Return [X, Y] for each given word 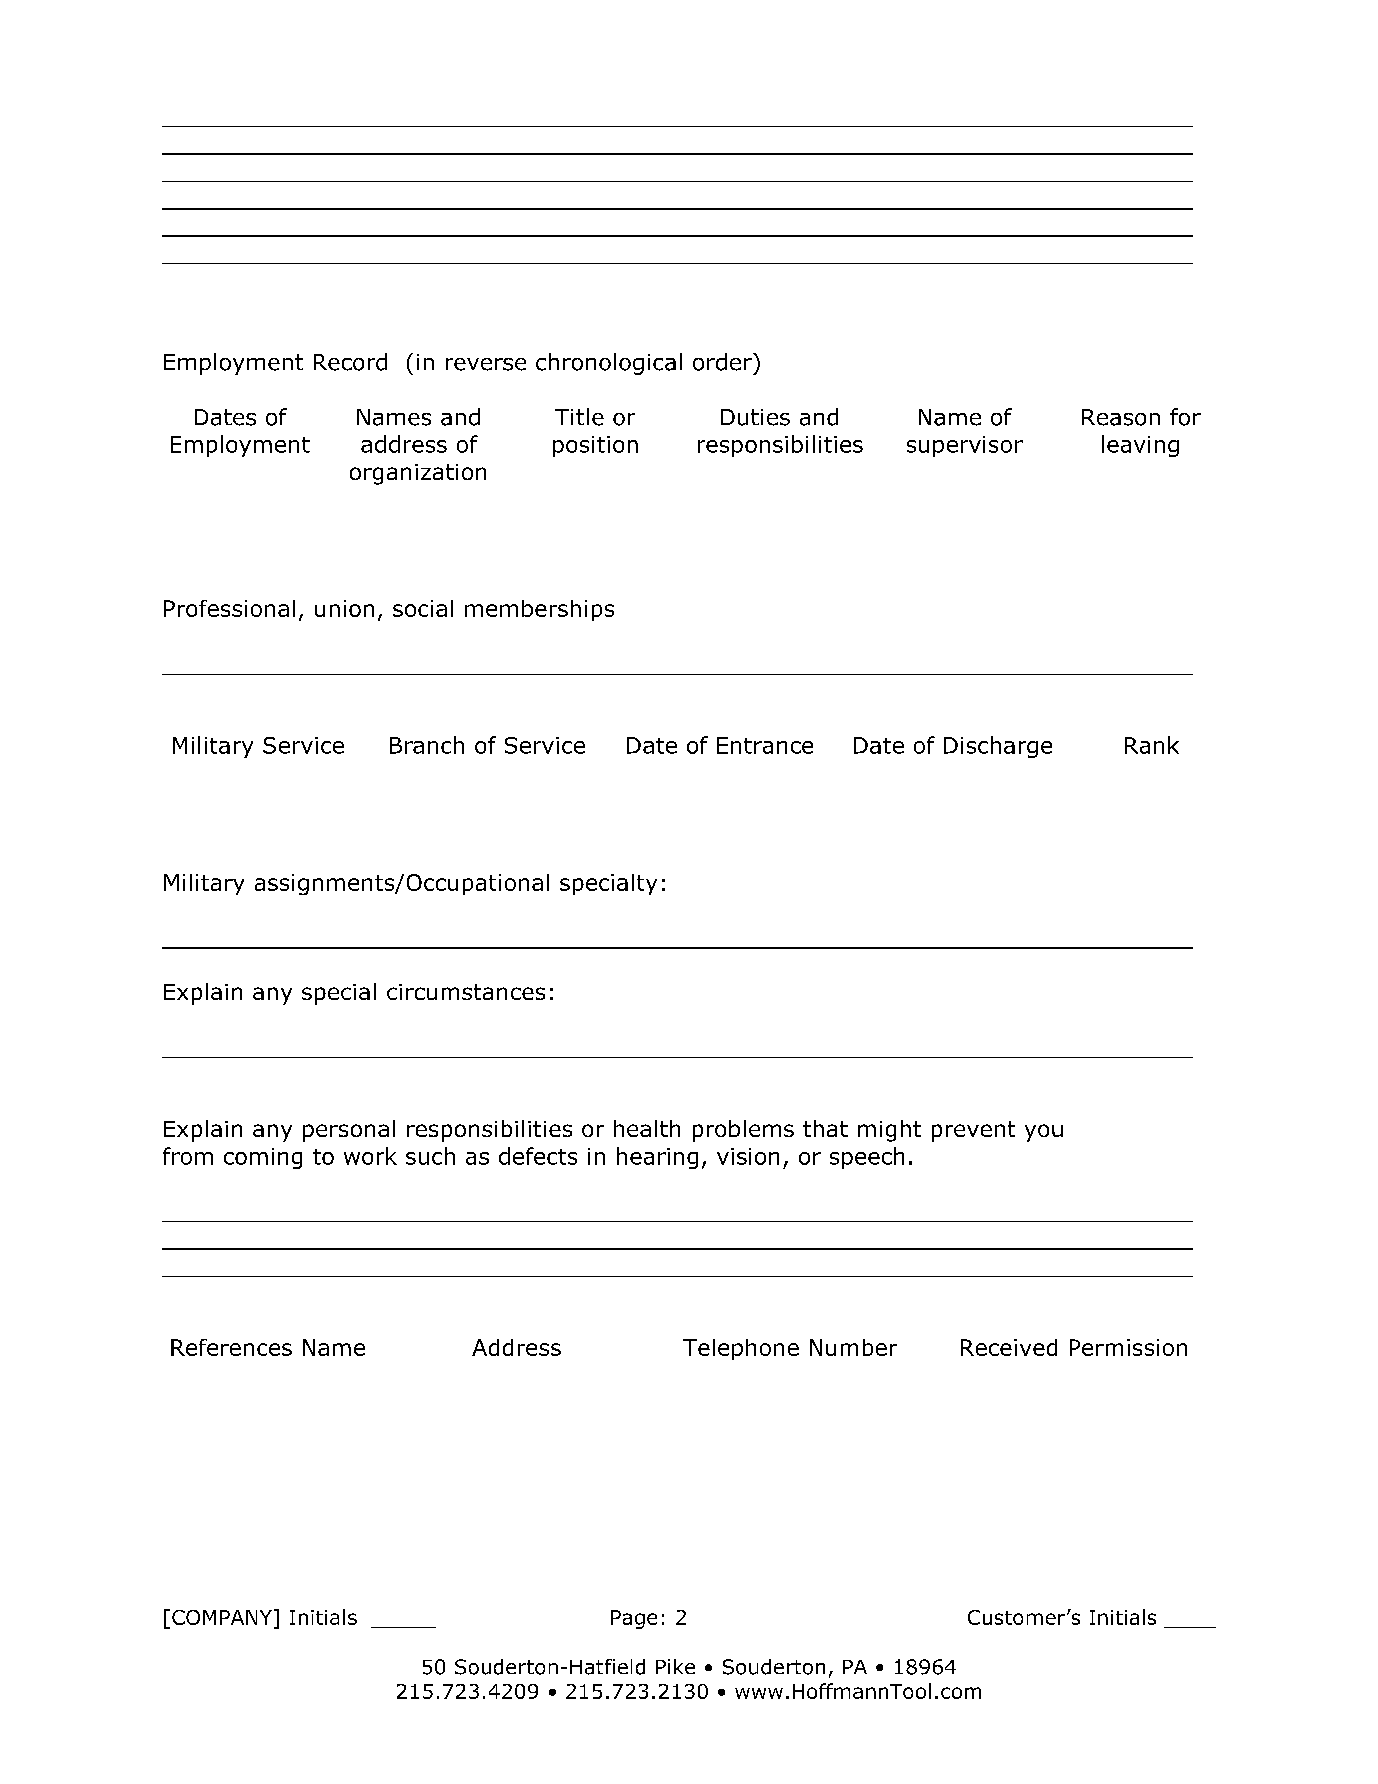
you [1044, 1133]
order [723, 362]
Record [350, 362]
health [647, 1128]
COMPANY [222, 1617]
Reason [1121, 417]
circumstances [466, 992]
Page [634, 1619]
